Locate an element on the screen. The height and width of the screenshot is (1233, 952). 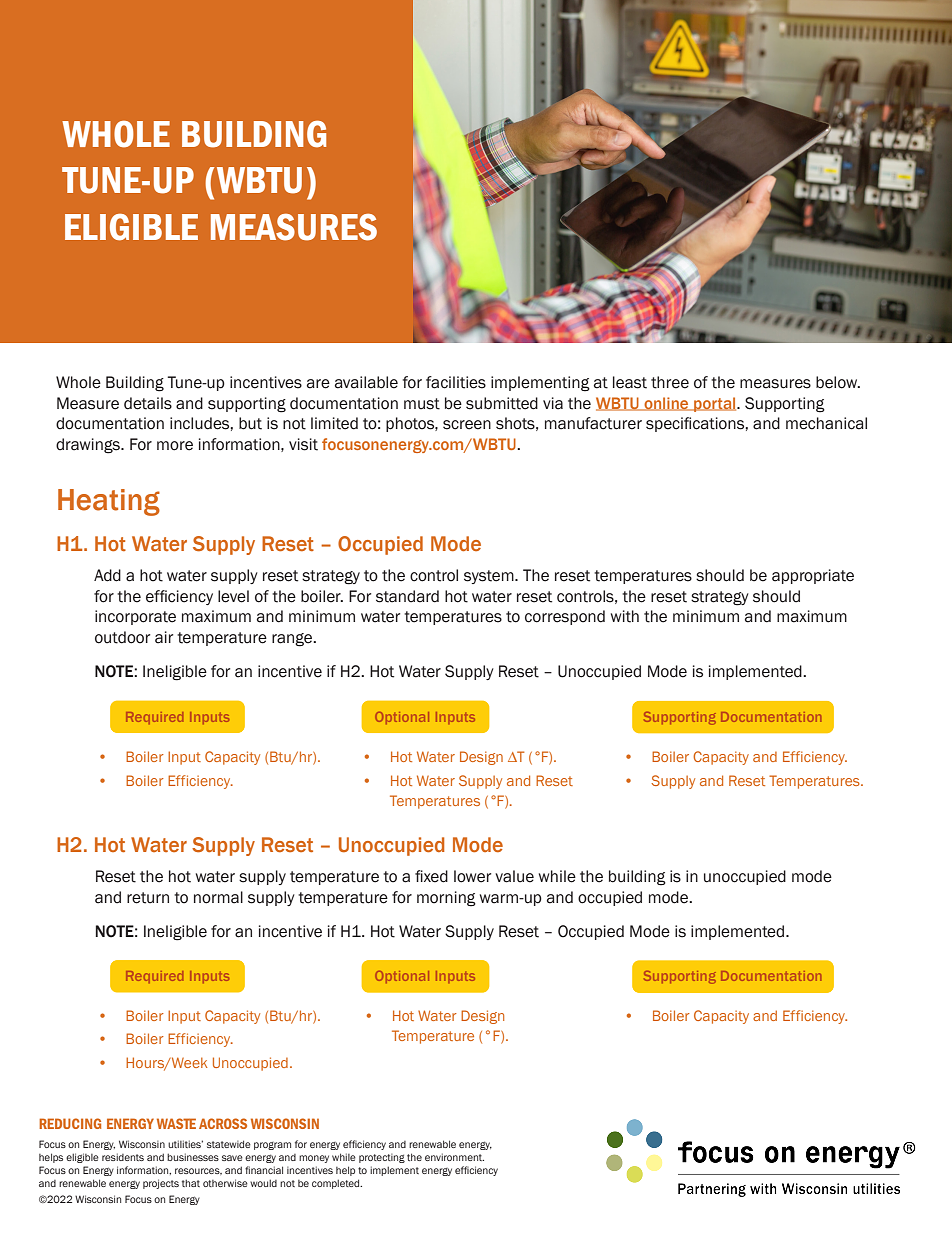
portal is located at coordinates (715, 404).
